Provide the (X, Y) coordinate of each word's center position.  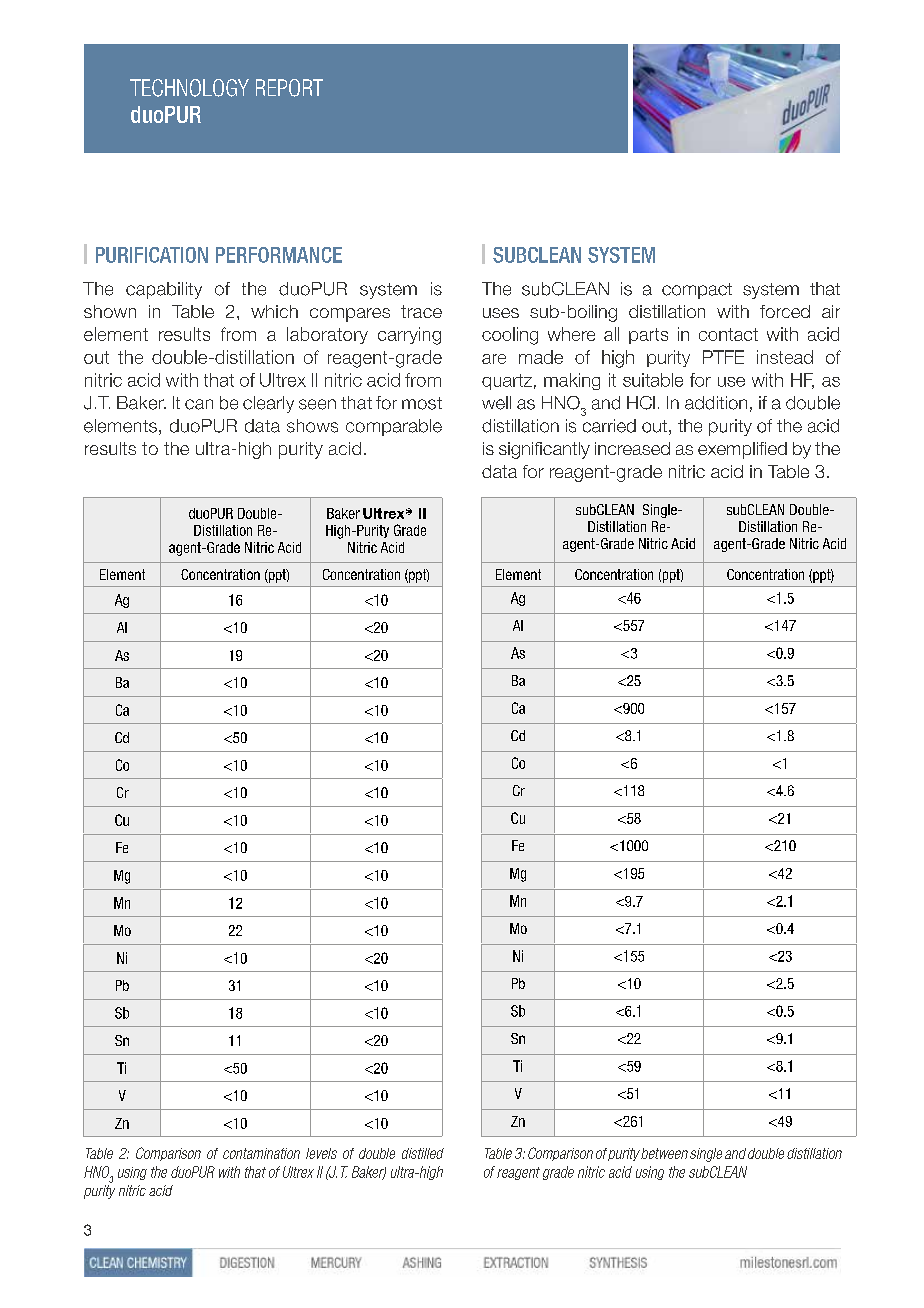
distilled (423, 1153)
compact (697, 291)
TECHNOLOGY (189, 88)
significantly (544, 450)
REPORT (289, 88)
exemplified (742, 450)
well (496, 403)
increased (632, 448)
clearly (268, 404)
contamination (261, 1153)
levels (321, 1153)
